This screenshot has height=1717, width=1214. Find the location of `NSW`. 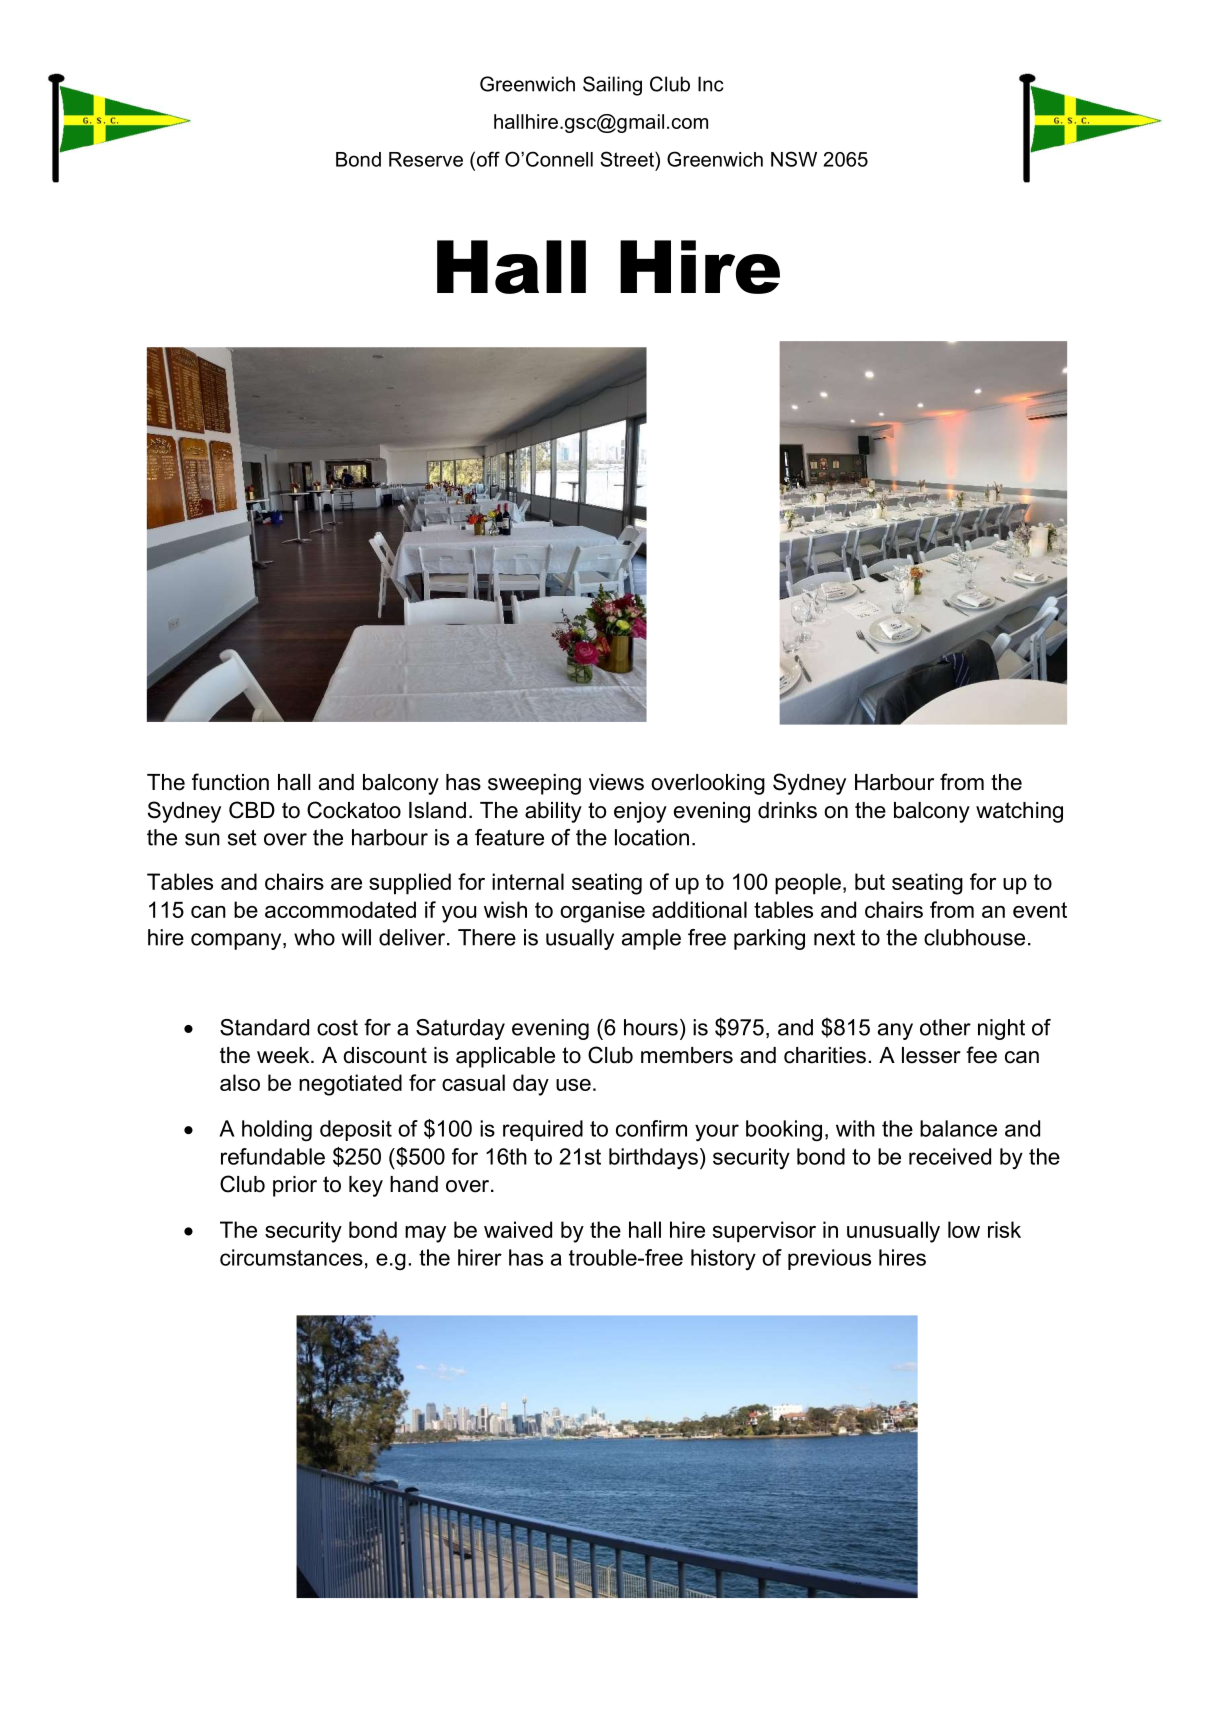

NSW is located at coordinates (794, 159).
